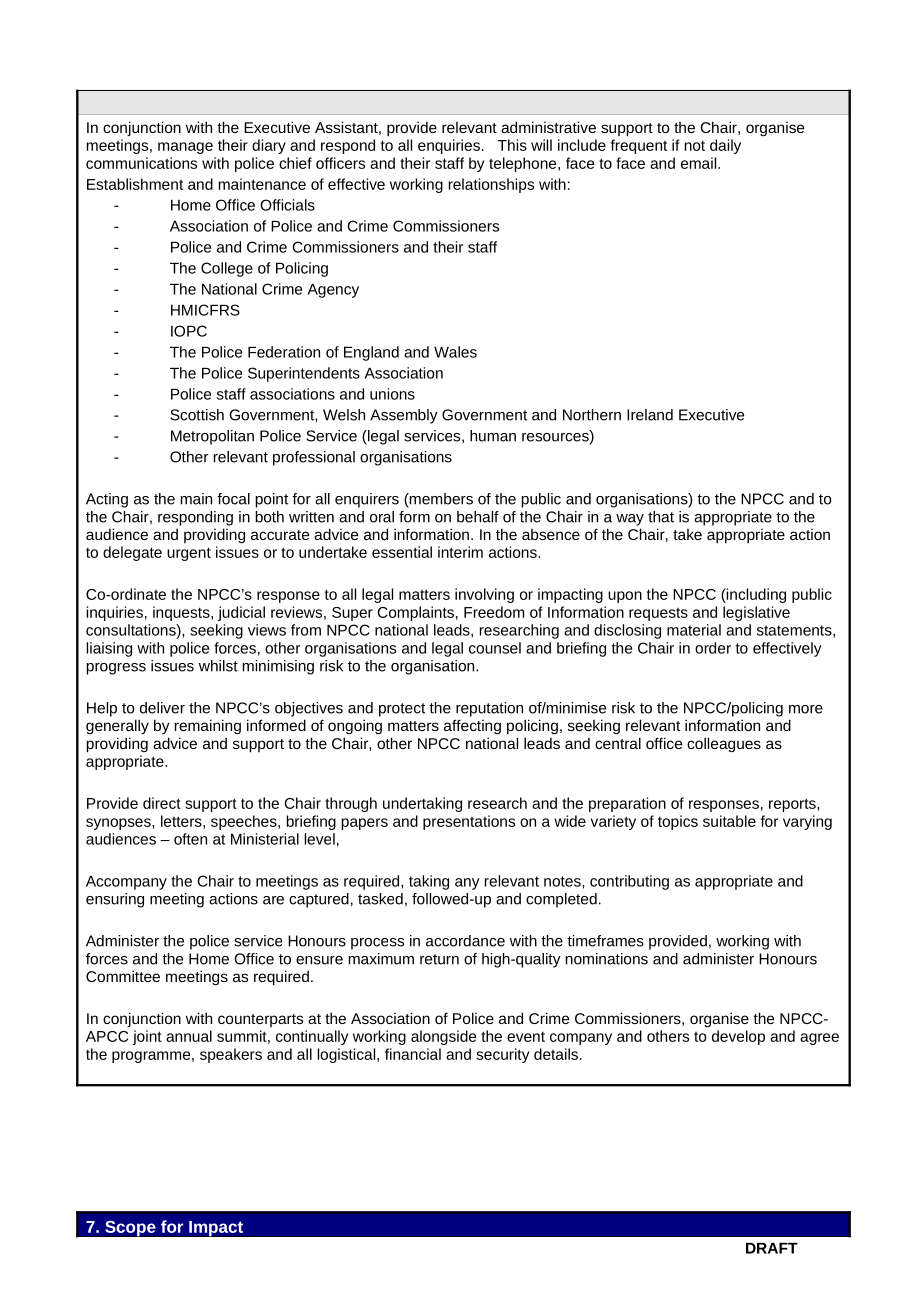  What do you see at coordinates (449, 146) in the image?
I see `enquiries` at bounding box center [449, 146].
